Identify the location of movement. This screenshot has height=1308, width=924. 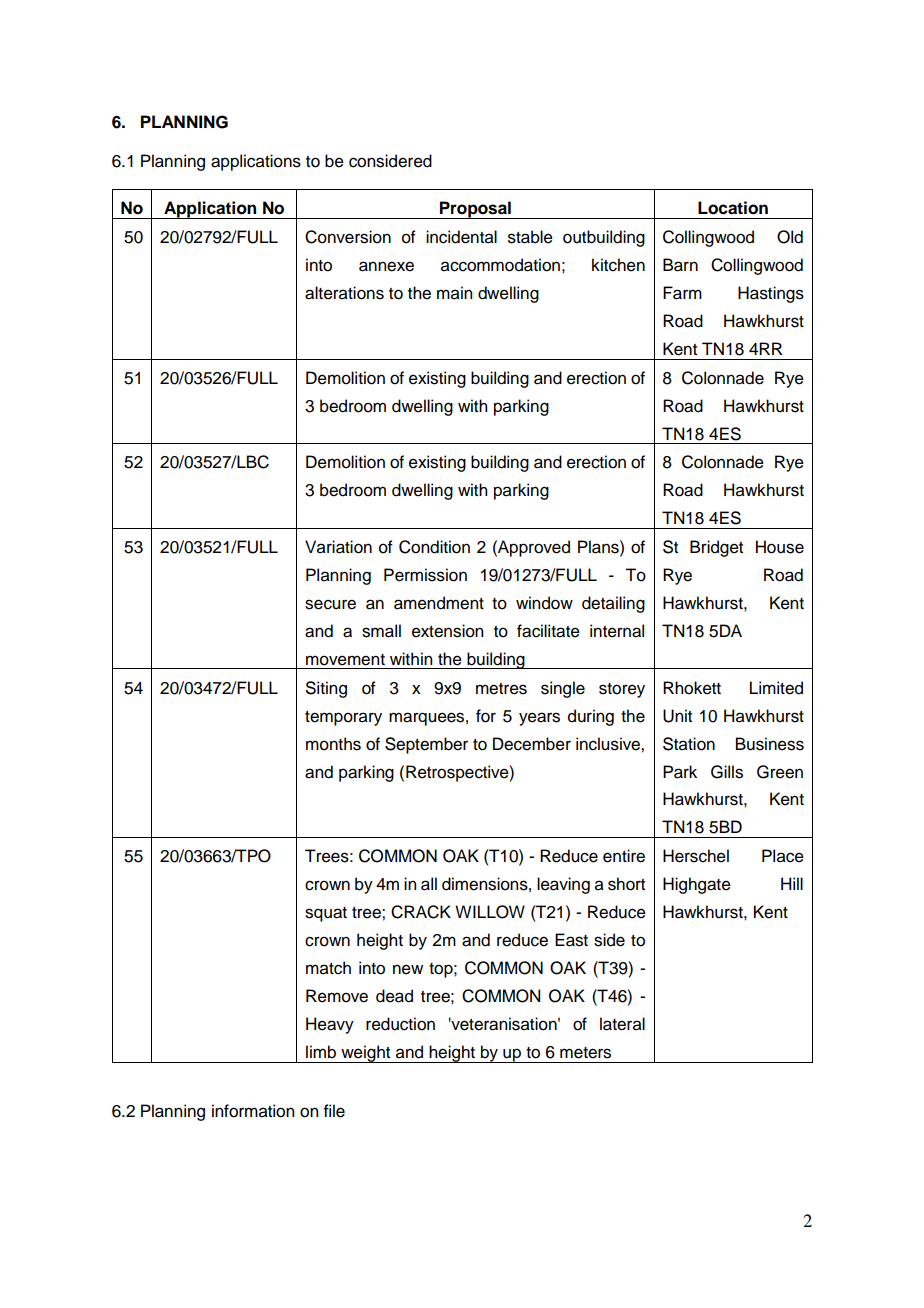
(345, 660).
